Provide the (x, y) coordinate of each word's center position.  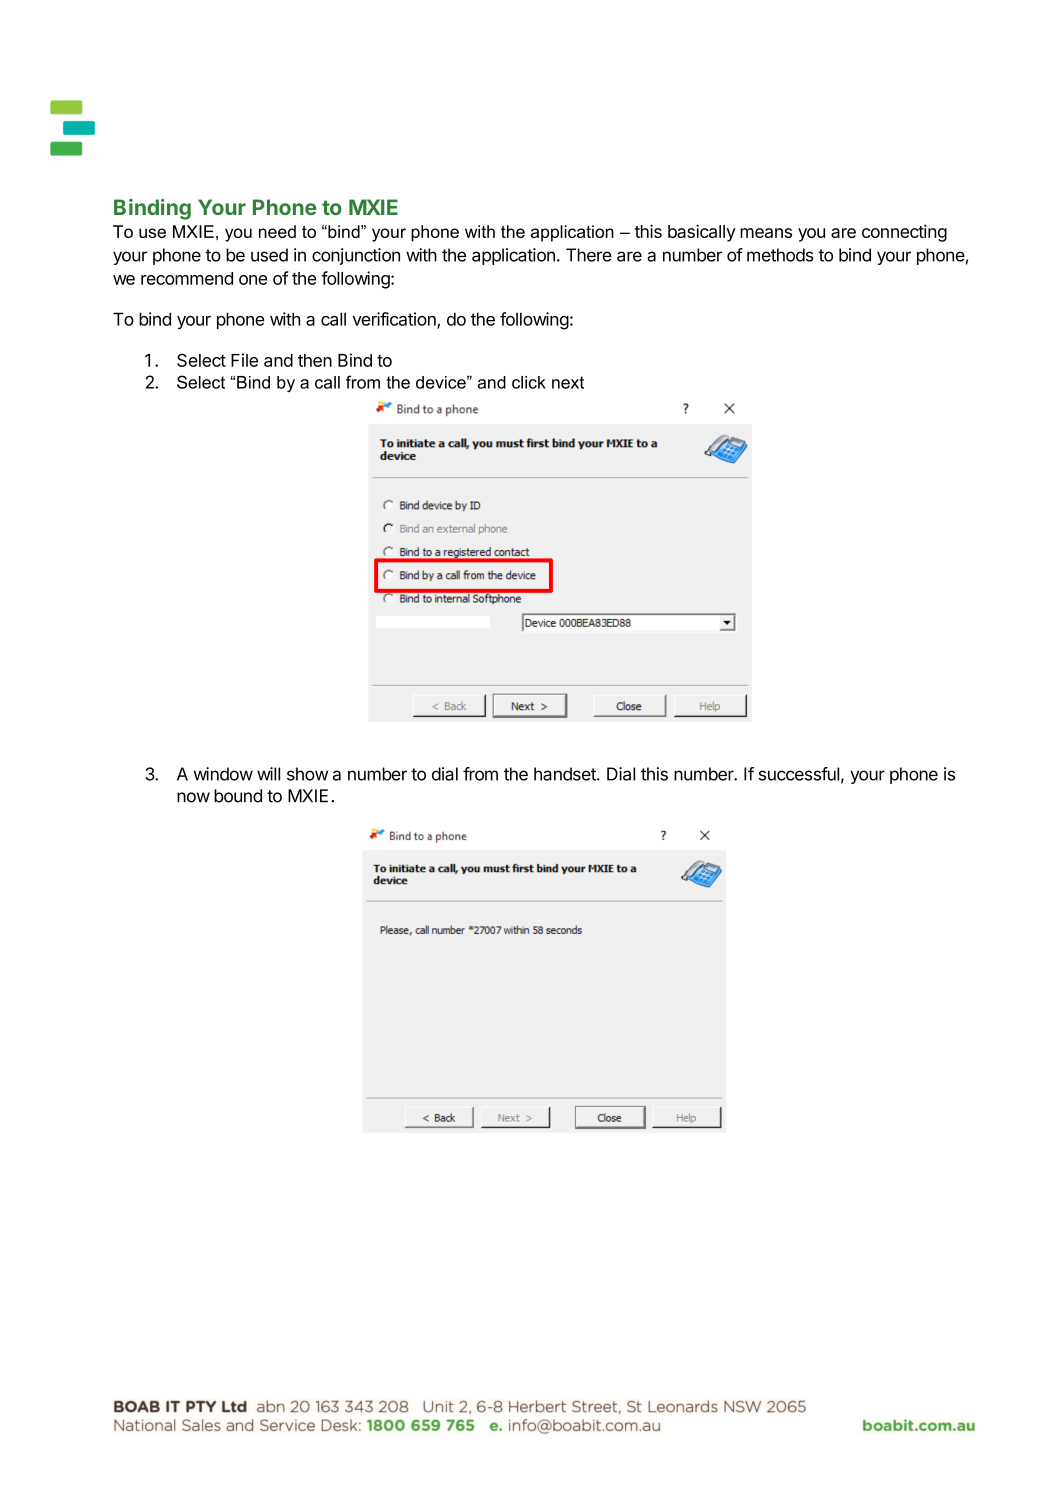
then (315, 360)
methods (780, 255)
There (589, 255)
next (568, 382)
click (529, 382)
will (268, 774)
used (269, 255)
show (307, 774)
